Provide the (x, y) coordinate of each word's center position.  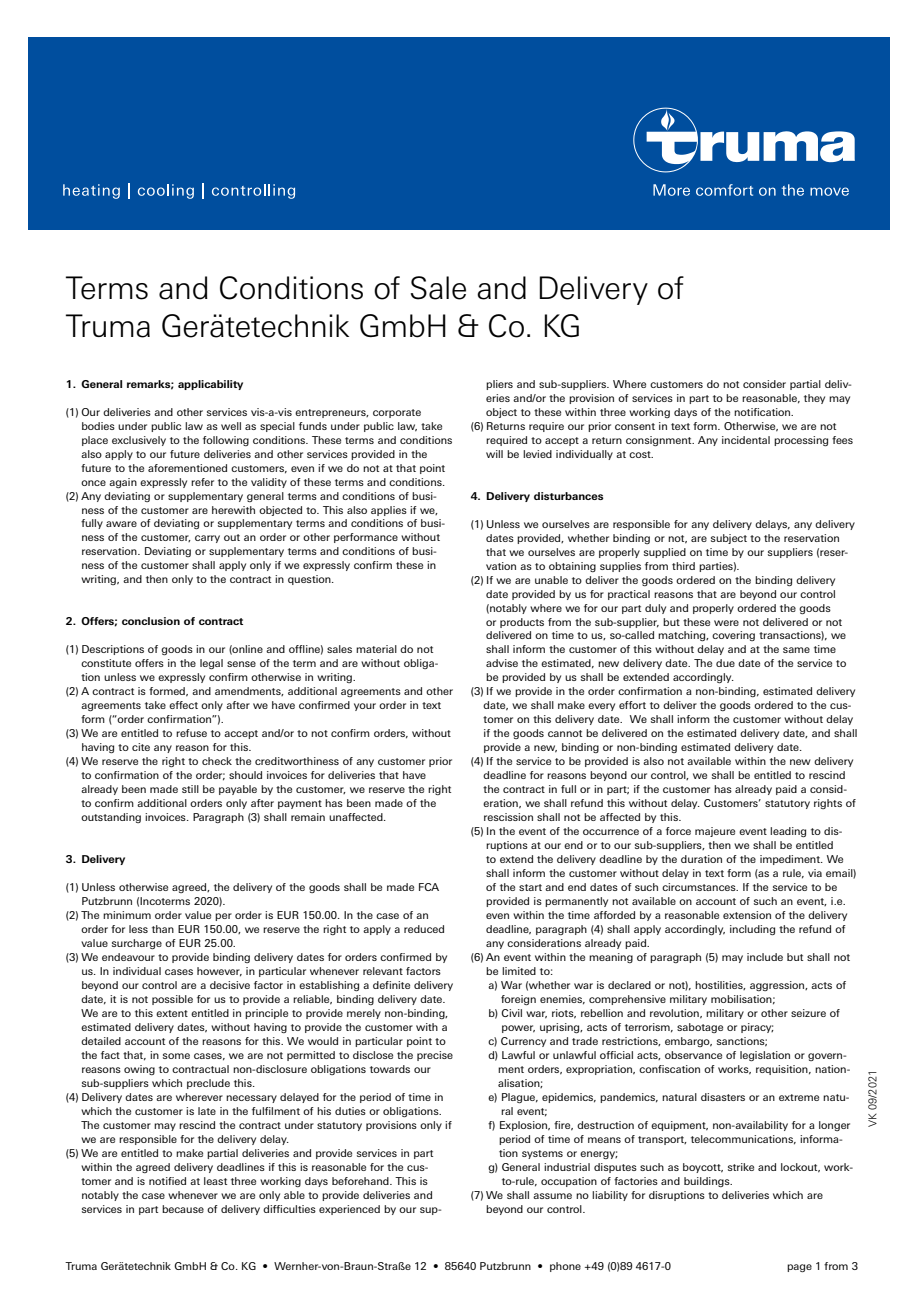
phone (565, 1267)
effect (183, 705)
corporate (397, 413)
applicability (210, 385)
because (183, 1209)
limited (519, 971)
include (765, 957)
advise (502, 663)
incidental (746, 440)
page (799, 1268)
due (725, 663)
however (219, 972)
